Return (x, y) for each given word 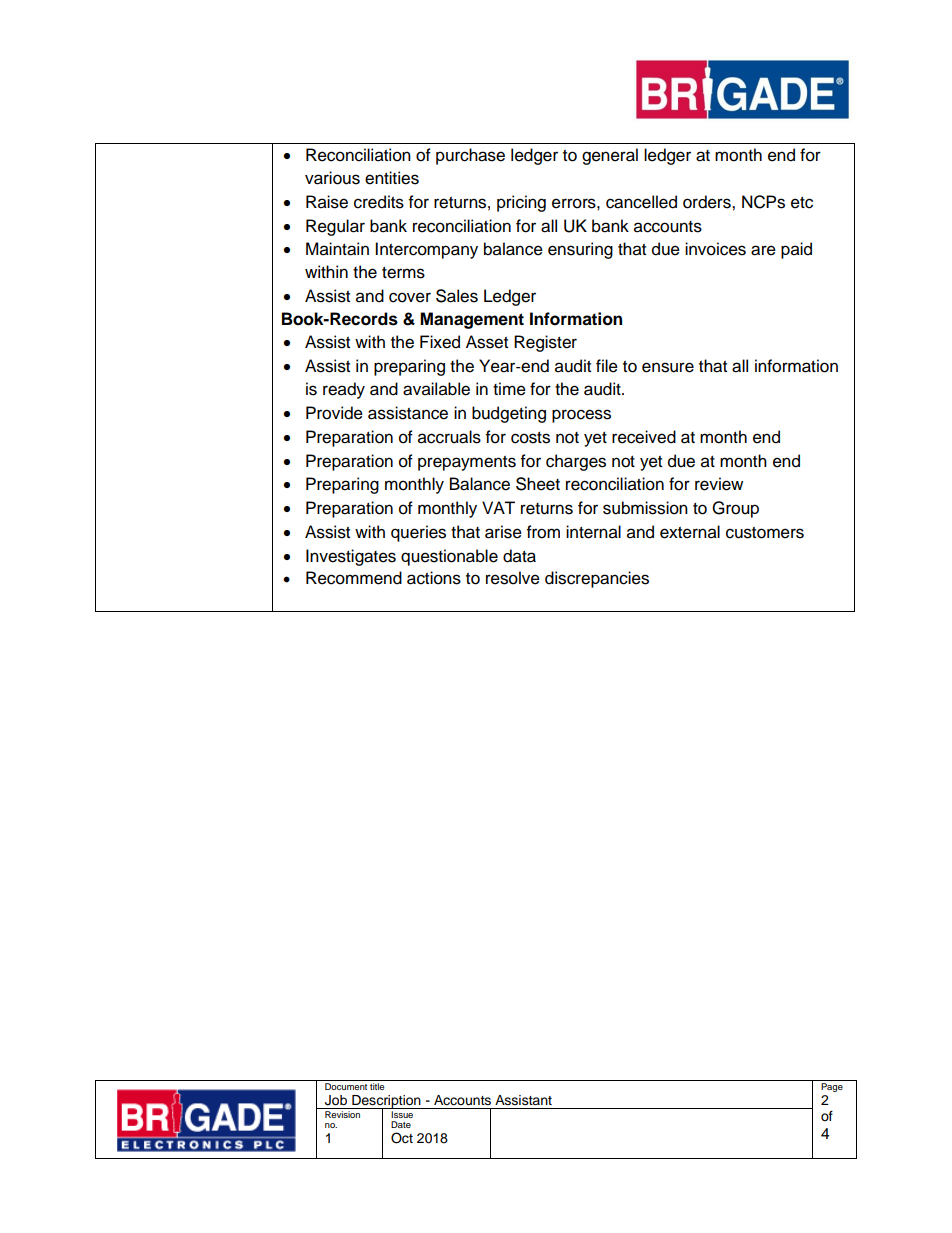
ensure (668, 367)
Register (545, 343)
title (377, 1086)
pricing (521, 203)
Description (386, 1102)
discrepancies (597, 579)
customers (765, 533)
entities (392, 178)
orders (708, 202)
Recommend (354, 578)
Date (401, 1124)
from (543, 532)
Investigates (351, 557)
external (690, 532)
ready (344, 390)
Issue (403, 1113)
